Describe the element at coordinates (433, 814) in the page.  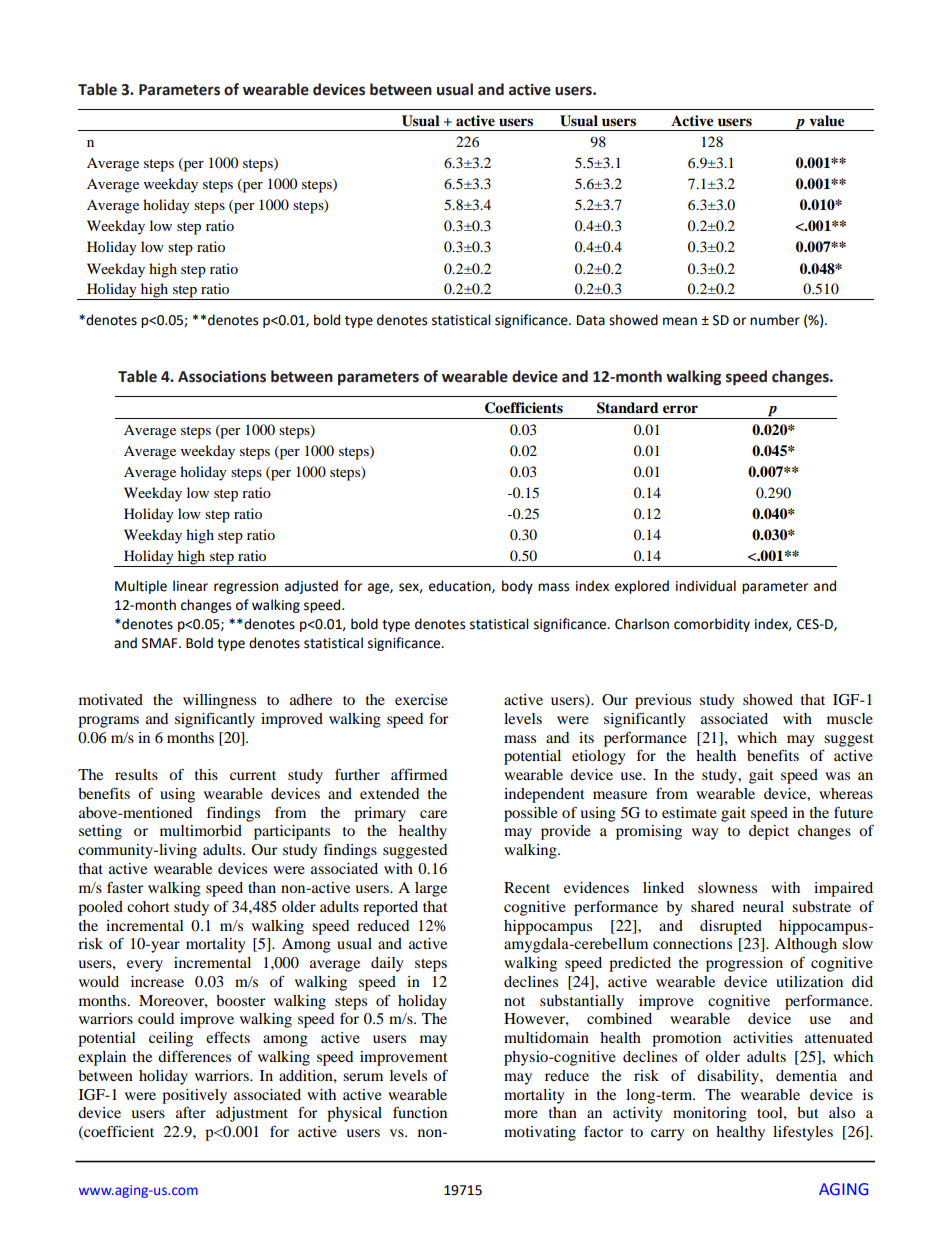
I see `care` at that location.
